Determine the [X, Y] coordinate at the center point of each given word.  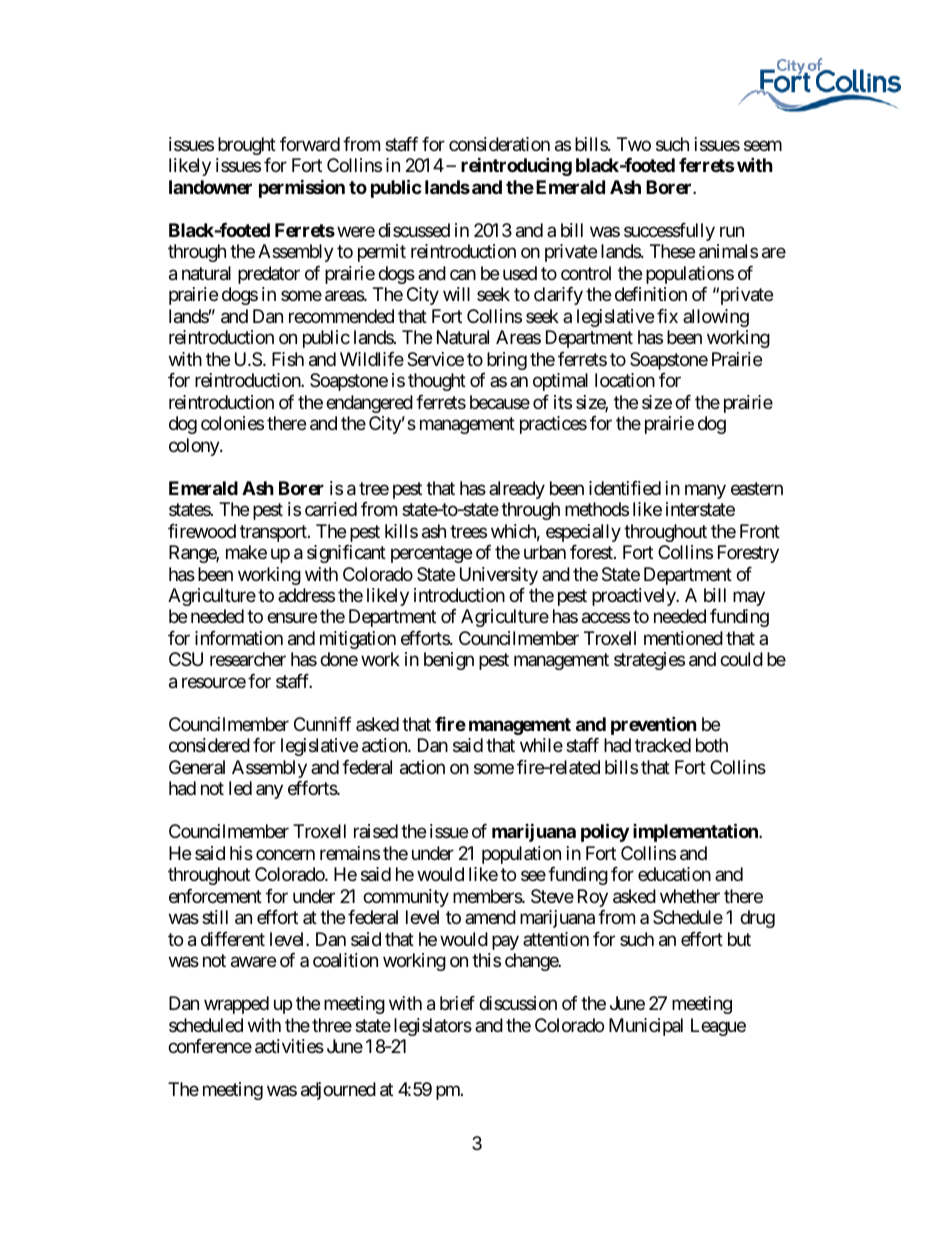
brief [457, 1003]
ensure [292, 618]
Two [634, 144]
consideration [499, 144]
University [499, 576]
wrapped [236, 1005]
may [749, 598]
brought [247, 146]
